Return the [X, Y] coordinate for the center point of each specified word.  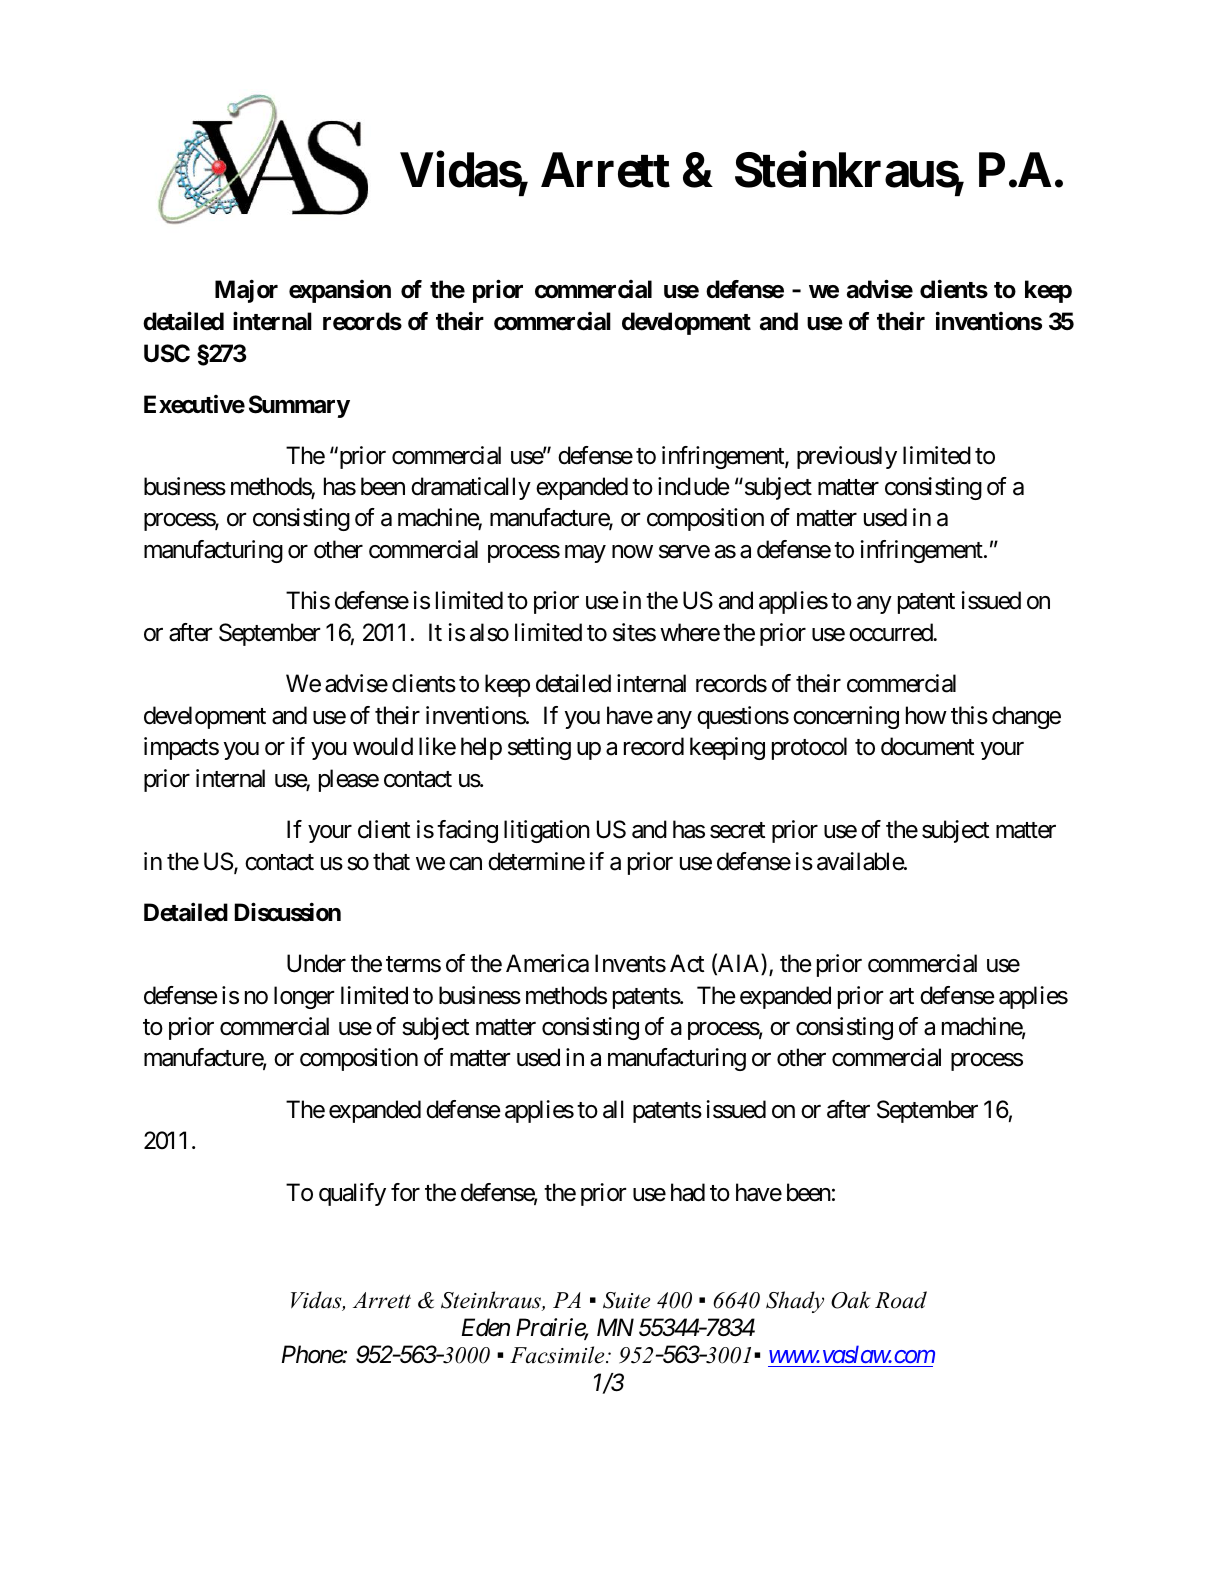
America [547, 963]
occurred [891, 632]
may [585, 554]
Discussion [288, 912]
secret [737, 830]
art [901, 996]
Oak [851, 1300]
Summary [299, 406]
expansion [340, 291]
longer [304, 997]
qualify [352, 1194]
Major [246, 291]
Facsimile [558, 1355]
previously [847, 457]
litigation [547, 831]
